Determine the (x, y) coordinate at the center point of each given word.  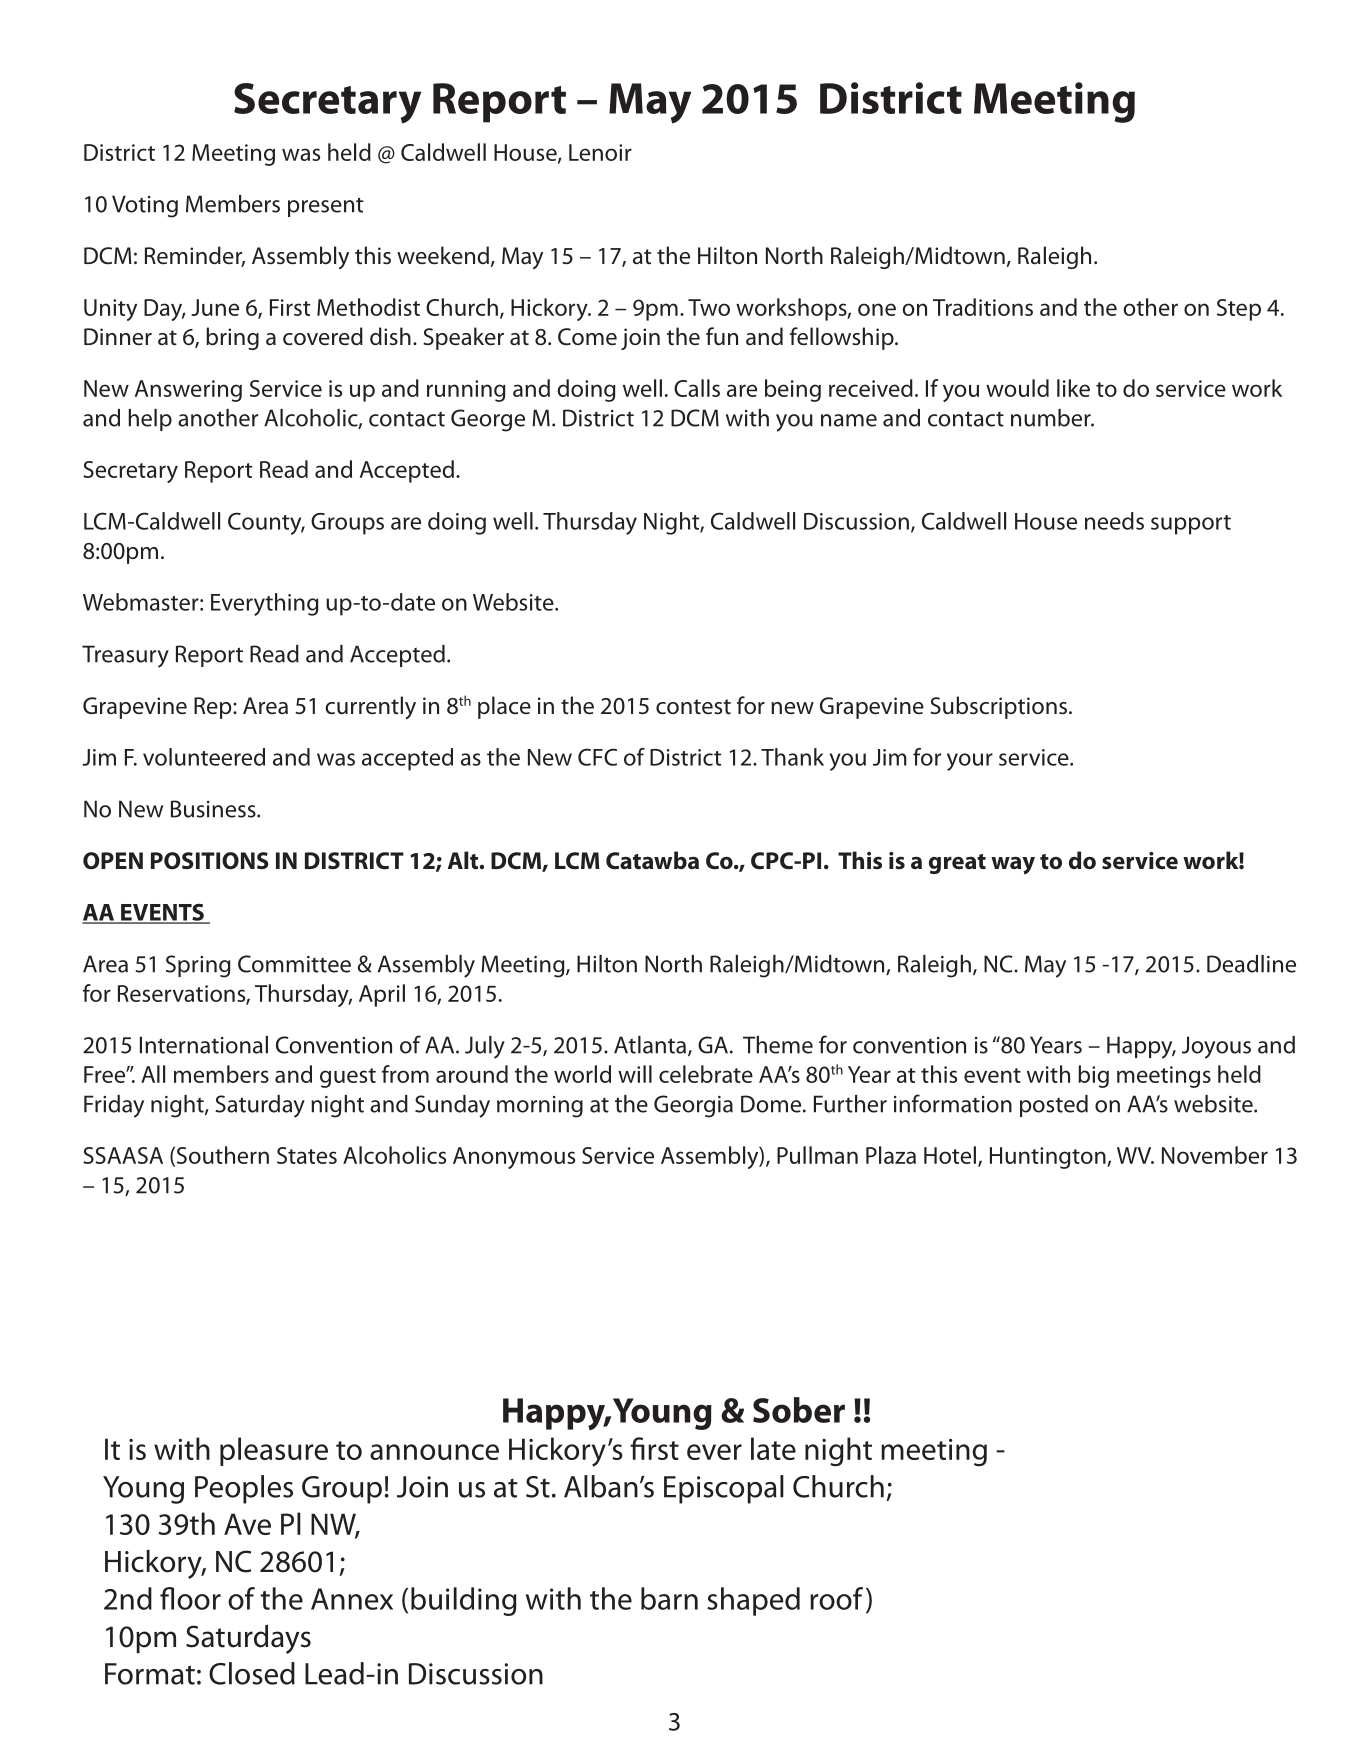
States (307, 1155)
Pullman (817, 1155)
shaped (753, 1601)
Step (1239, 310)
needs (1114, 521)
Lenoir (600, 152)
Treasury (125, 656)
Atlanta (650, 1045)
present (325, 207)
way (1013, 865)
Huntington (1049, 1158)
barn (669, 1598)
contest (693, 707)
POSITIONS (209, 861)
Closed (252, 1673)
